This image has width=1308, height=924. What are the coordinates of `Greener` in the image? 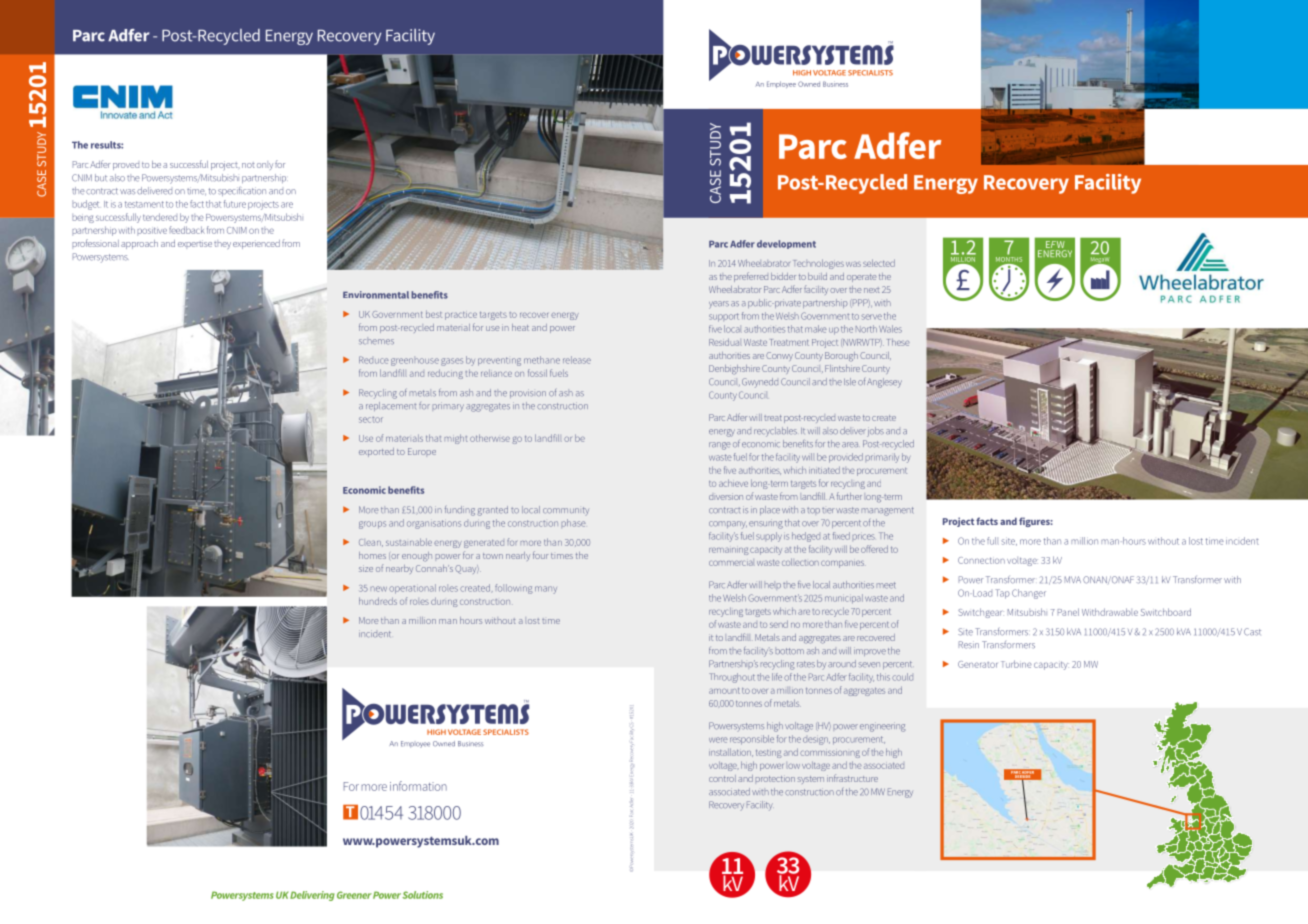 It's located at (354, 895).
